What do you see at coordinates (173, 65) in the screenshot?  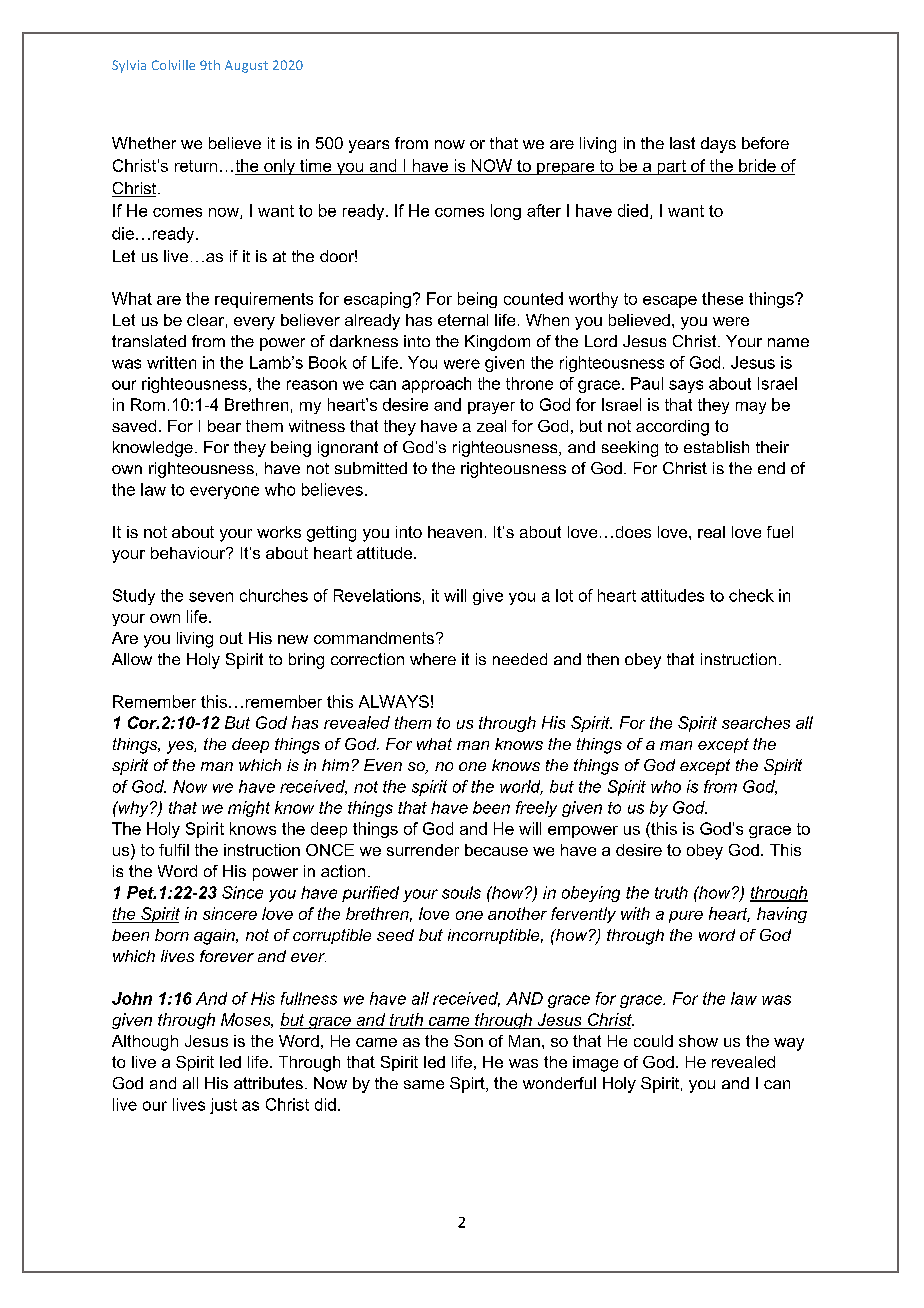 I see `Colville` at bounding box center [173, 65].
